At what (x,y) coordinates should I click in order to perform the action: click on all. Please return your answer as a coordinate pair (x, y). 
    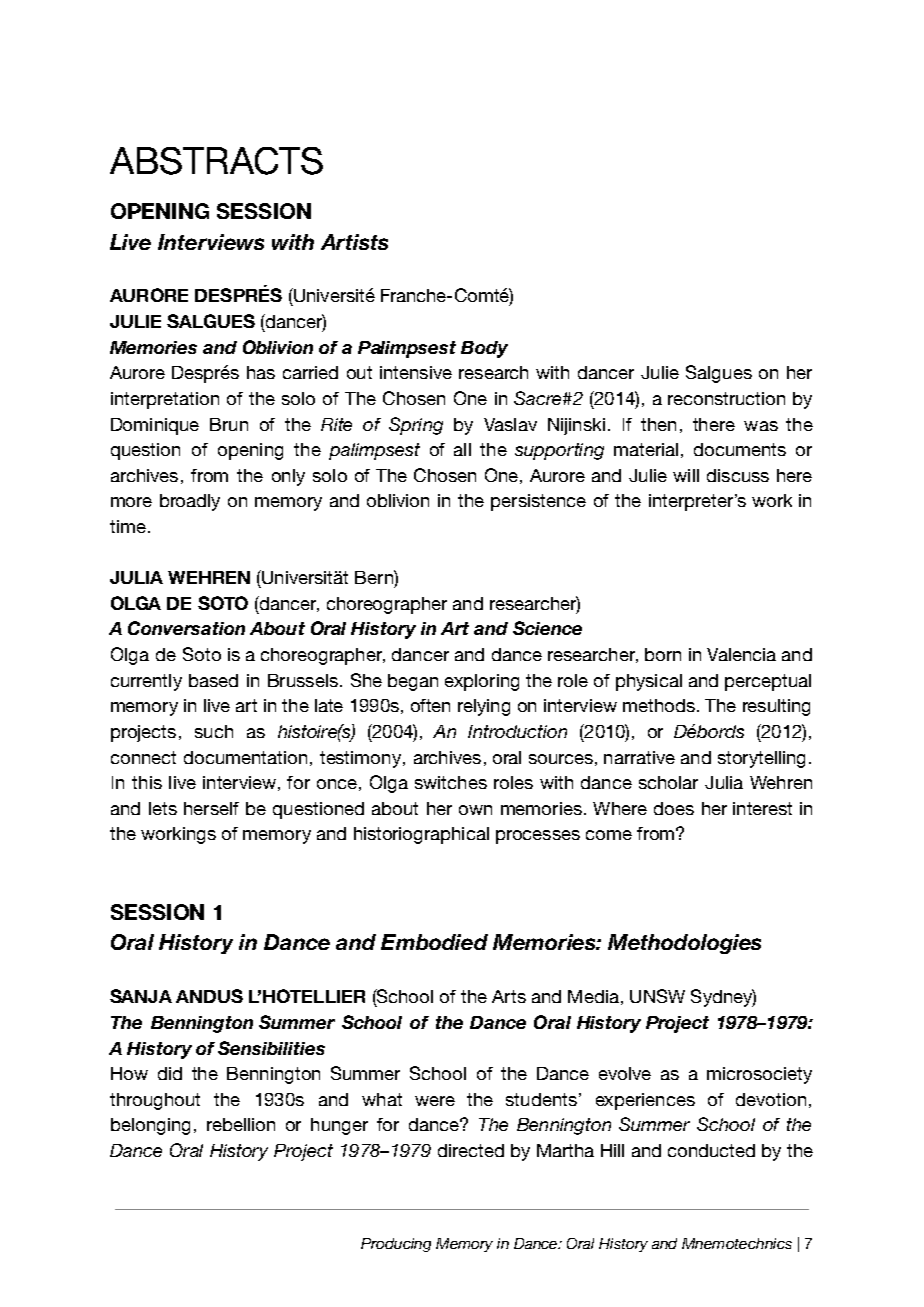
    Looking at the image, I should click on (462, 449).
